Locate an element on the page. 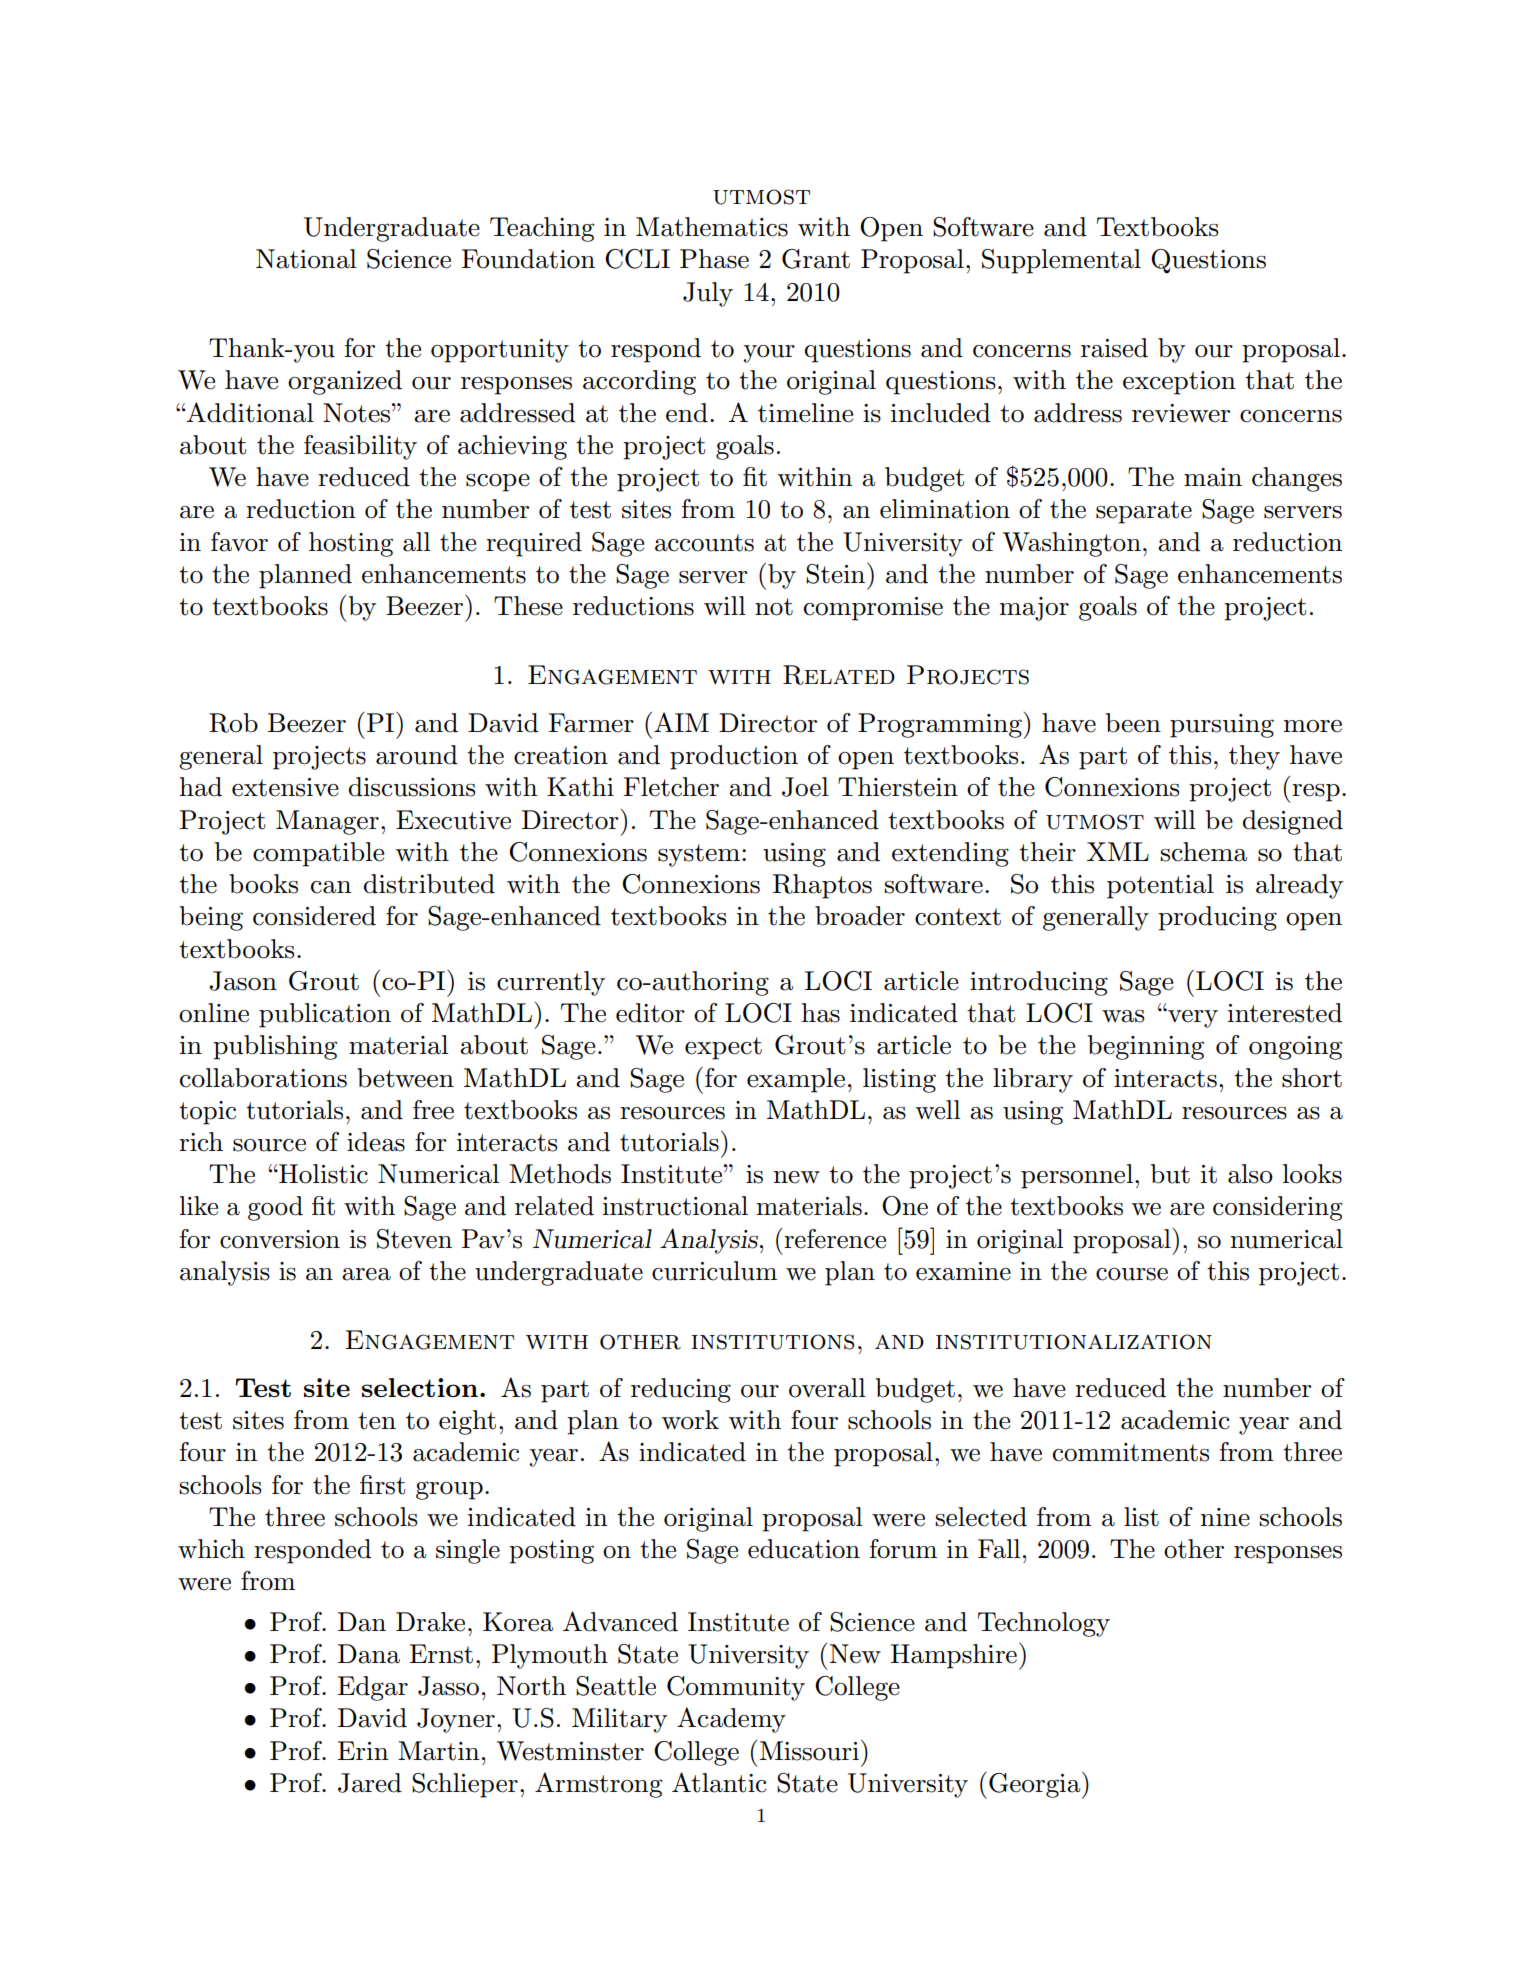 Image resolution: width=1523 pixels, height=1971 pixels. Phase is located at coordinates (714, 259).
